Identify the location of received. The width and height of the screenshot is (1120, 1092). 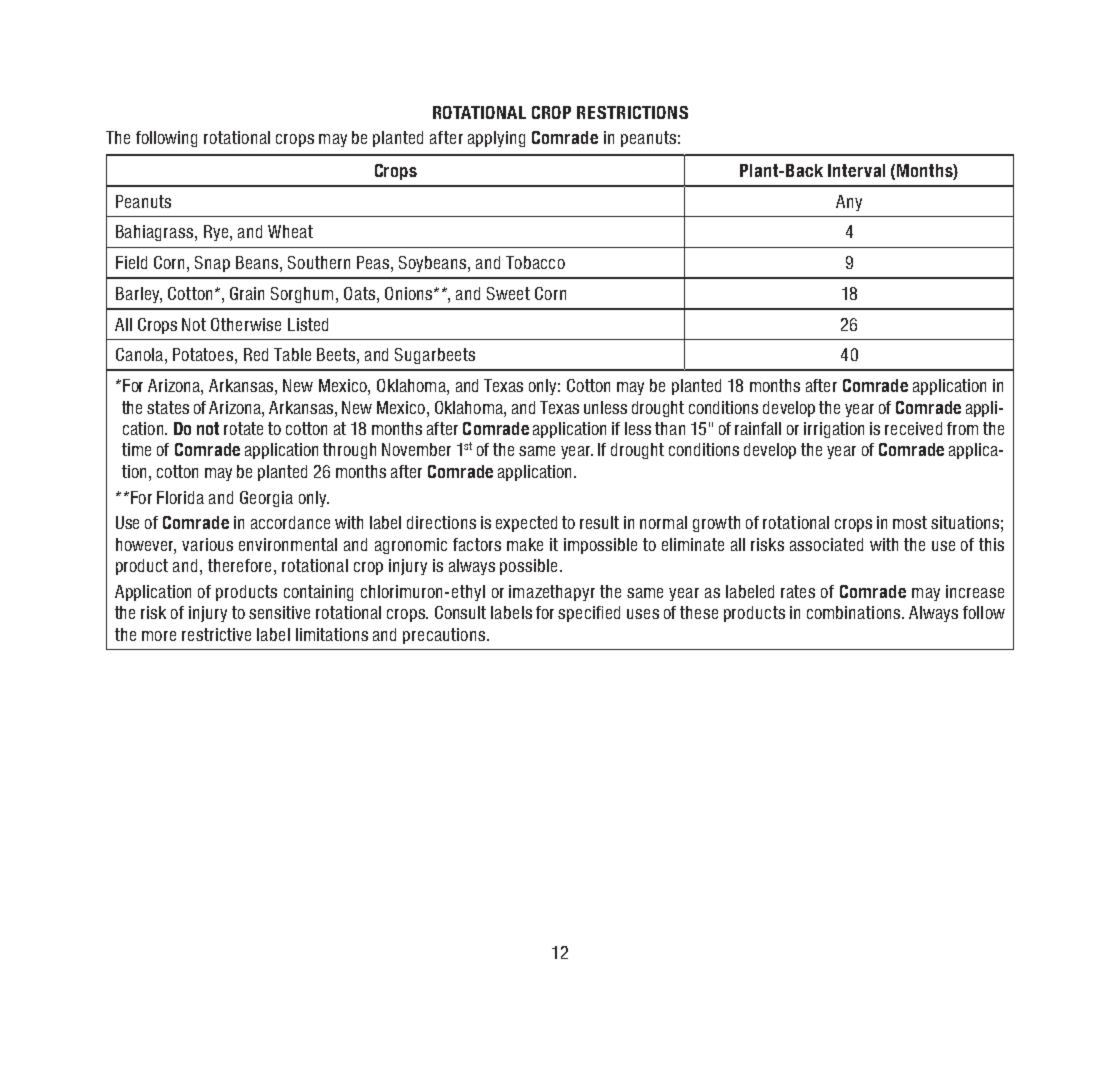
(913, 428).
